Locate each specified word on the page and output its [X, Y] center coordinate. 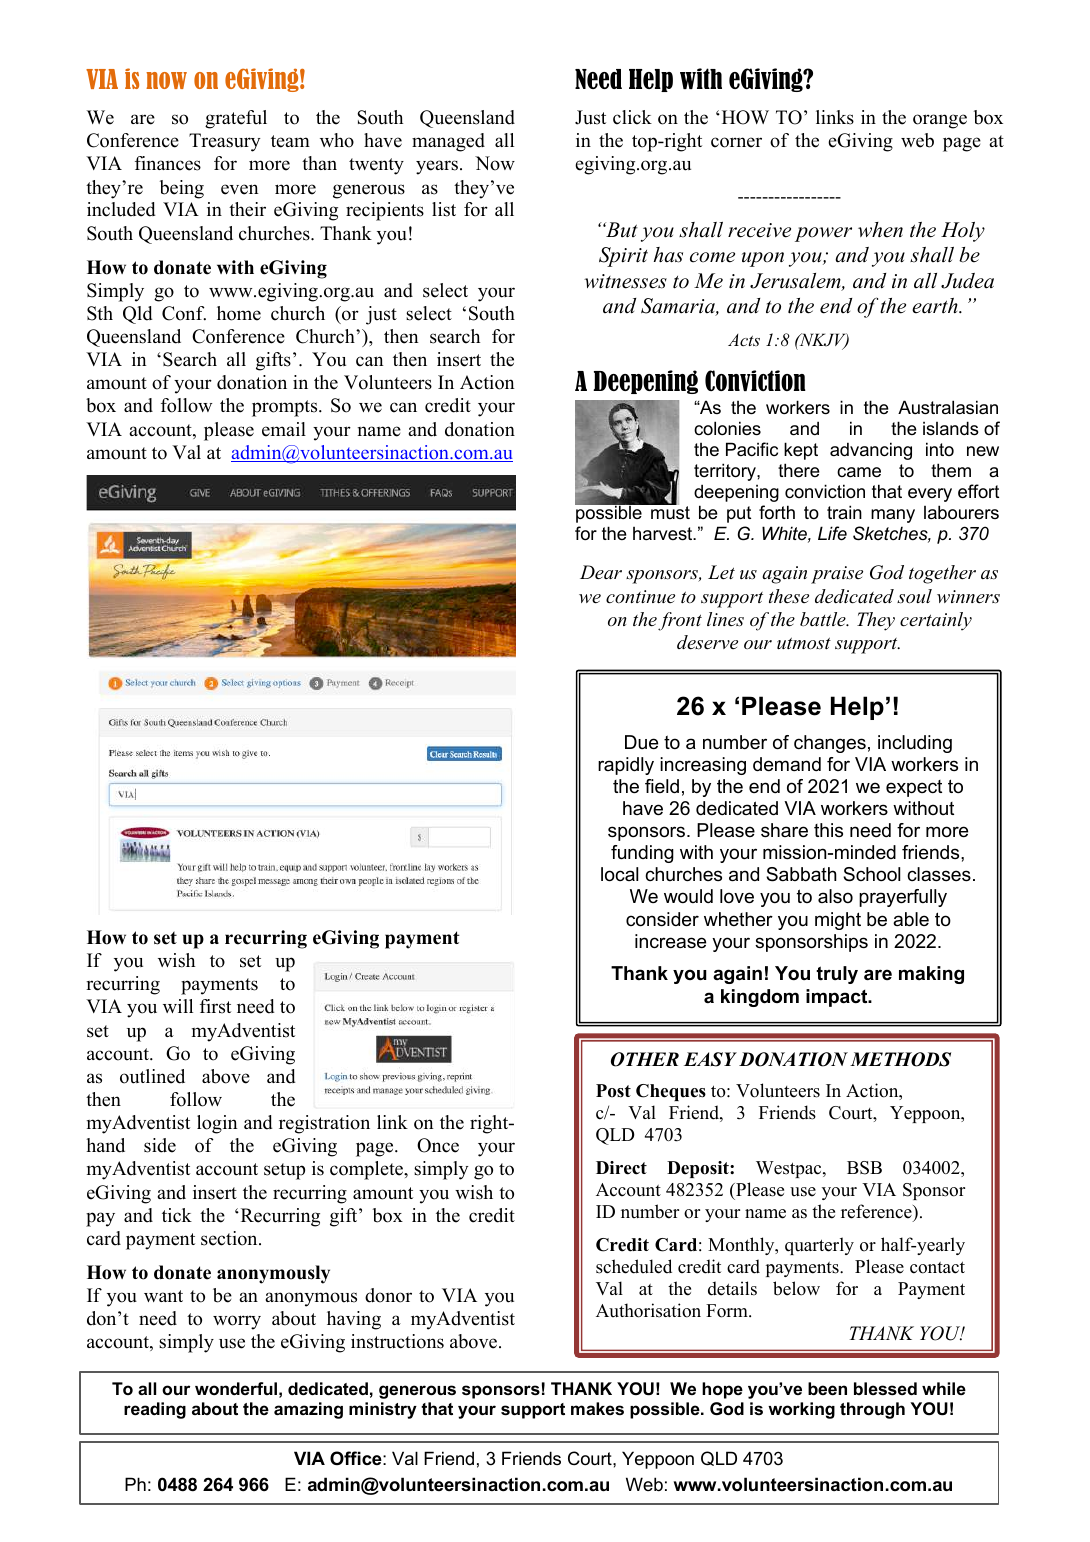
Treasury [225, 142]
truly [837, 975]
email [284, 429]
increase [670, 941]
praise [837, 575]
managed [448, 142]
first [215, 1006]
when [880, 230]
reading [155, 1410]
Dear [601, 572]
